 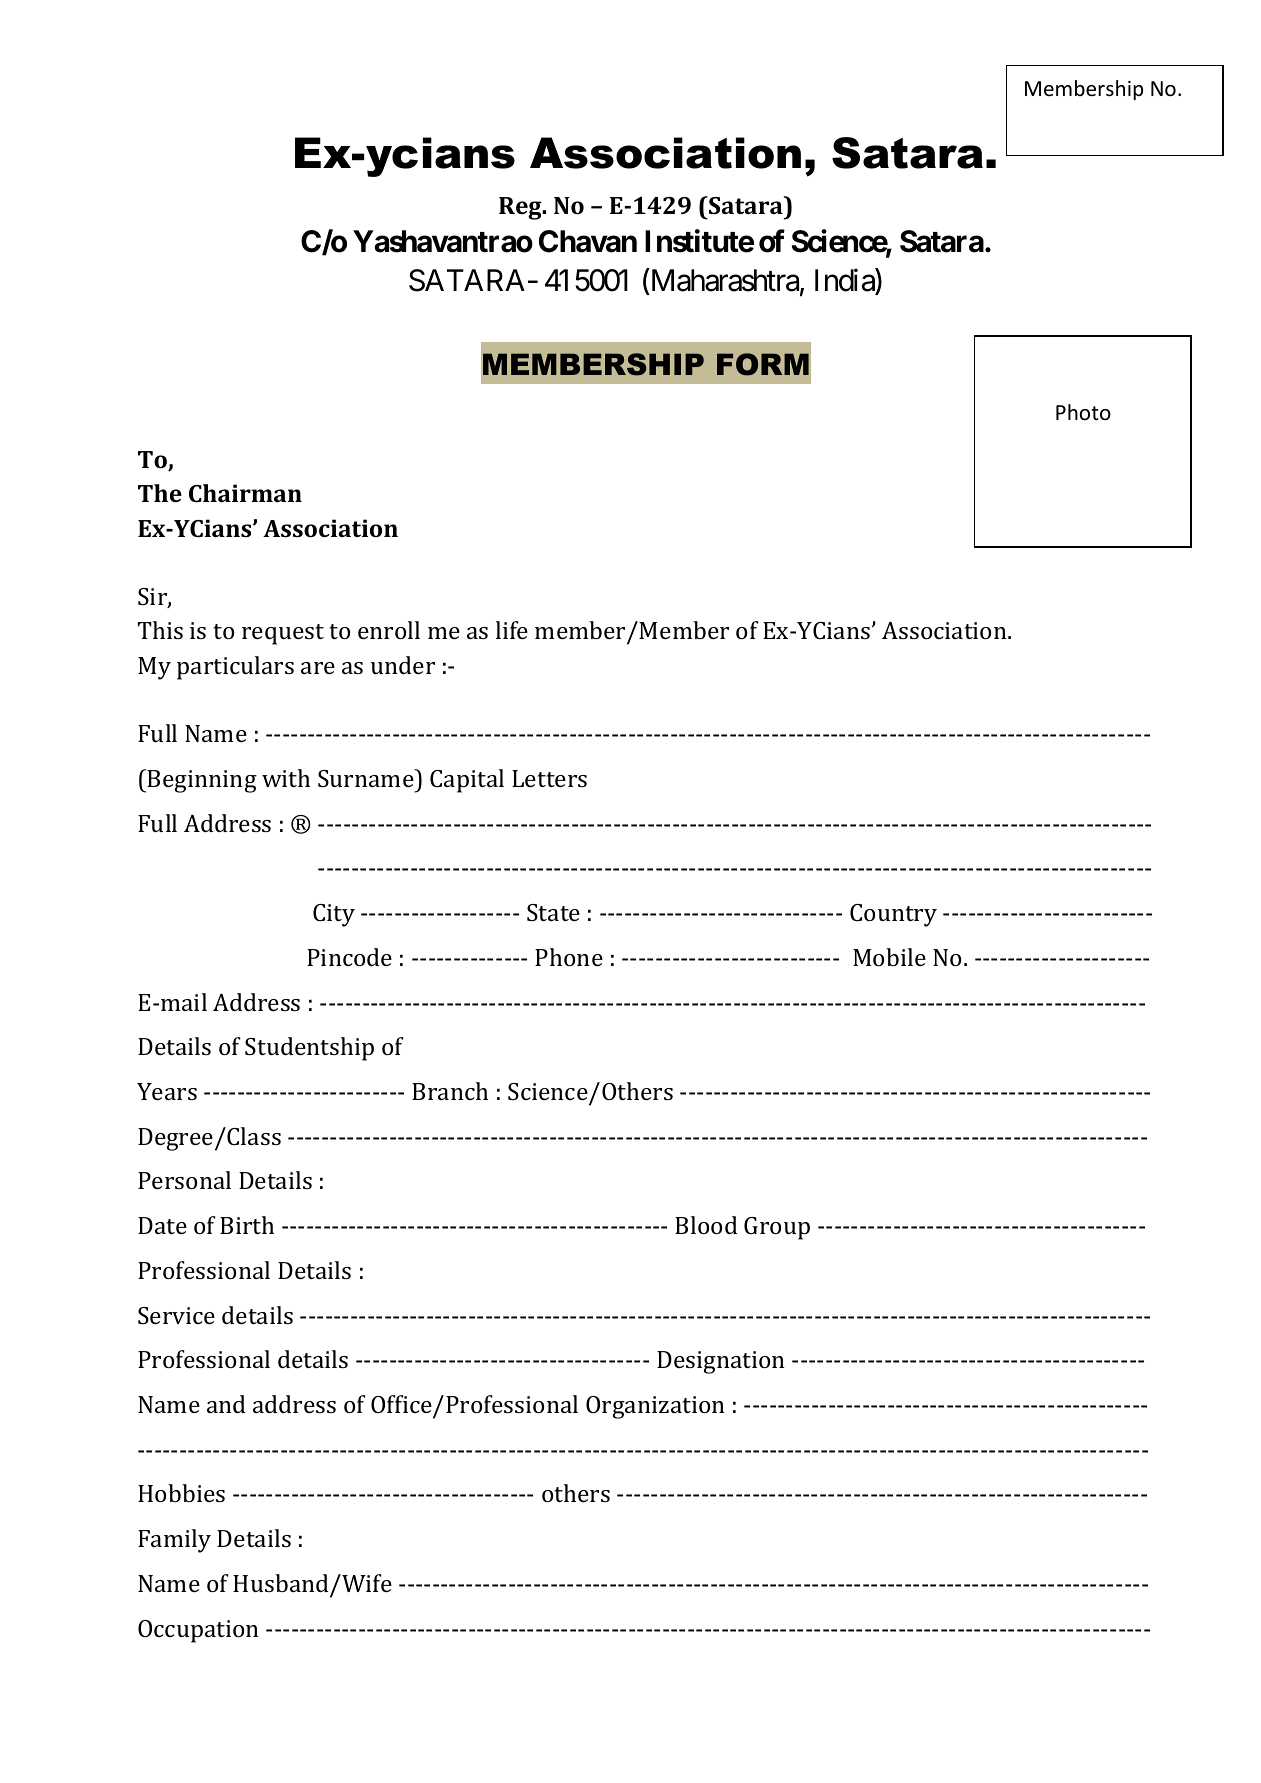 What do you see at coordinates (655, 1407) in the screenshot?
I see `Organization` at bounding box center [655, 1407].
